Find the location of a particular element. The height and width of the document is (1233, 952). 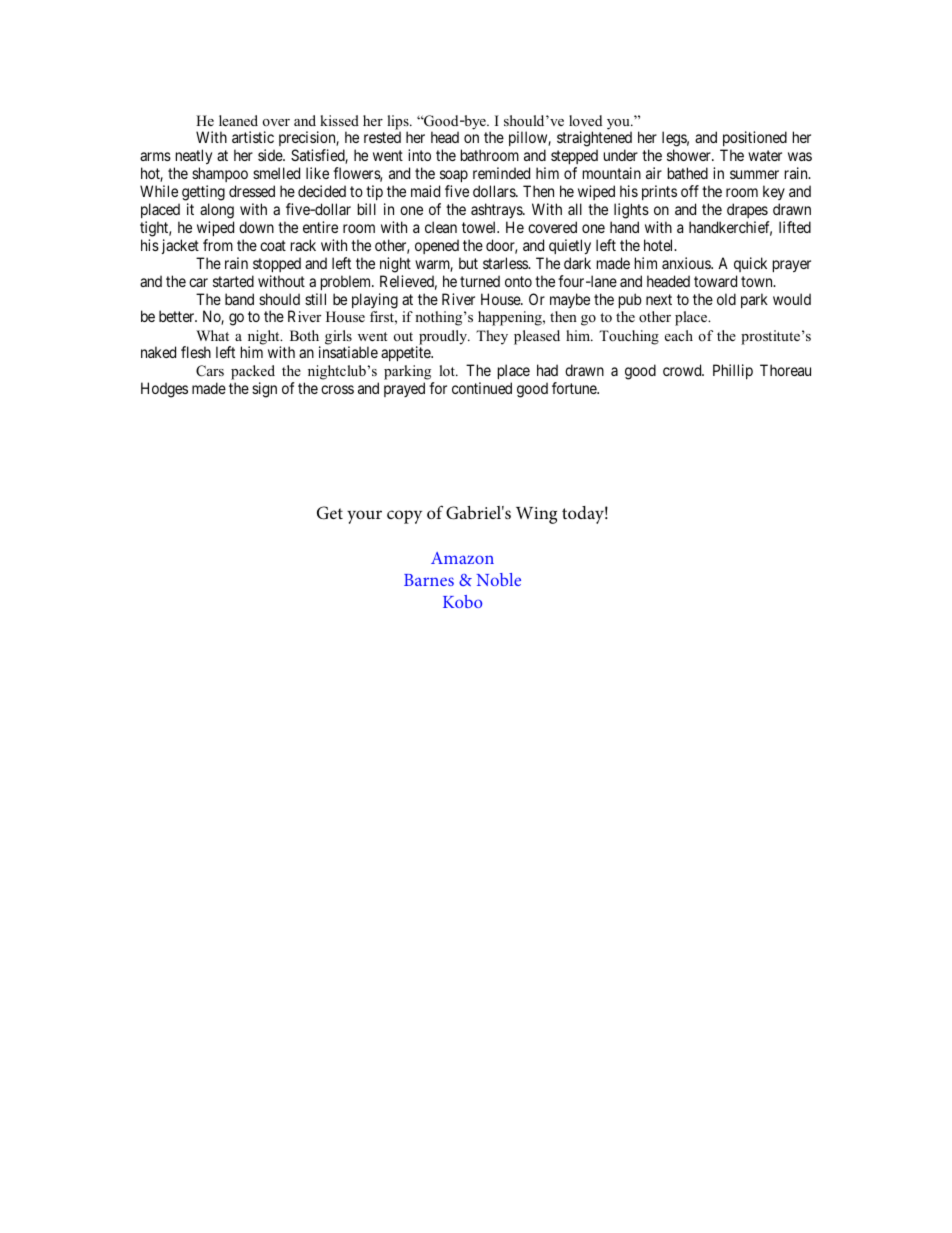

Noble is located at coordinates (499, 579).
